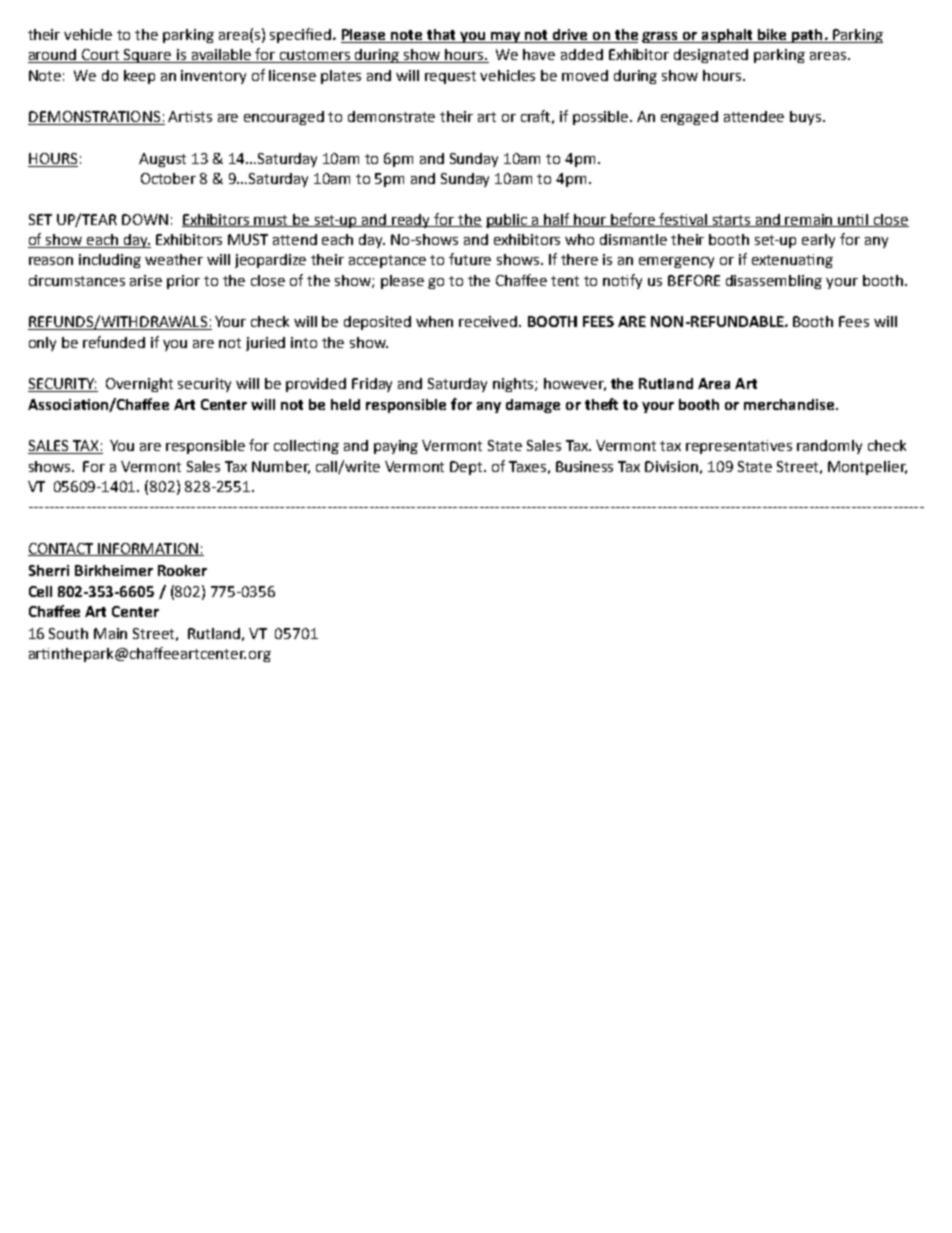  Describe the element at coordinates (68, 633) in the screenshot. I see `South` at that location.
